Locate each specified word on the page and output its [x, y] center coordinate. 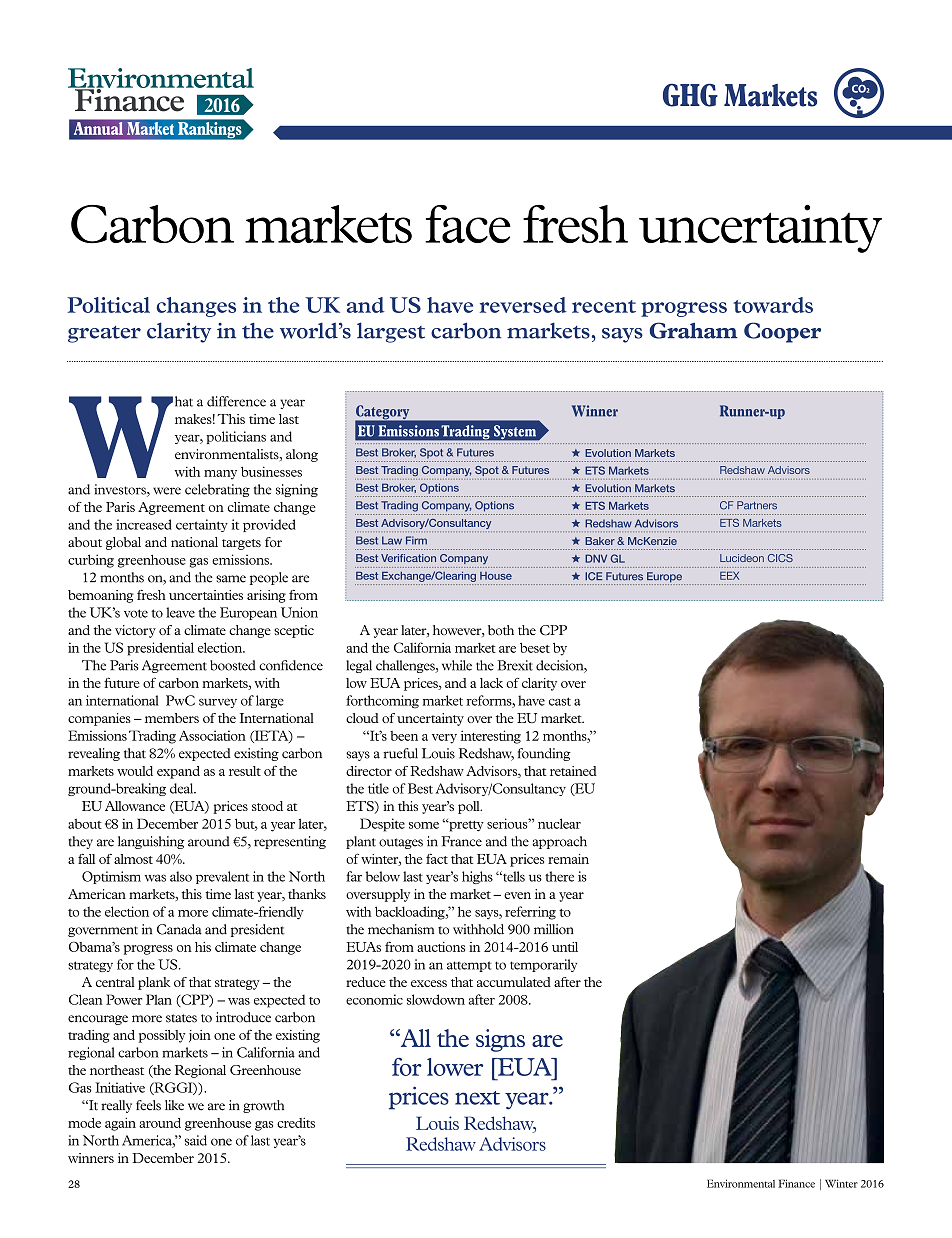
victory [135, 631]
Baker [600, 541]
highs [477, 877]
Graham [694, 330]
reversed [523, 305]
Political [108, 305]
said [196, 1140]
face [468, 224]
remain [568, 859]
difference [236, 401]
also [181, 876]
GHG [690, 95]
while [457, 665]
